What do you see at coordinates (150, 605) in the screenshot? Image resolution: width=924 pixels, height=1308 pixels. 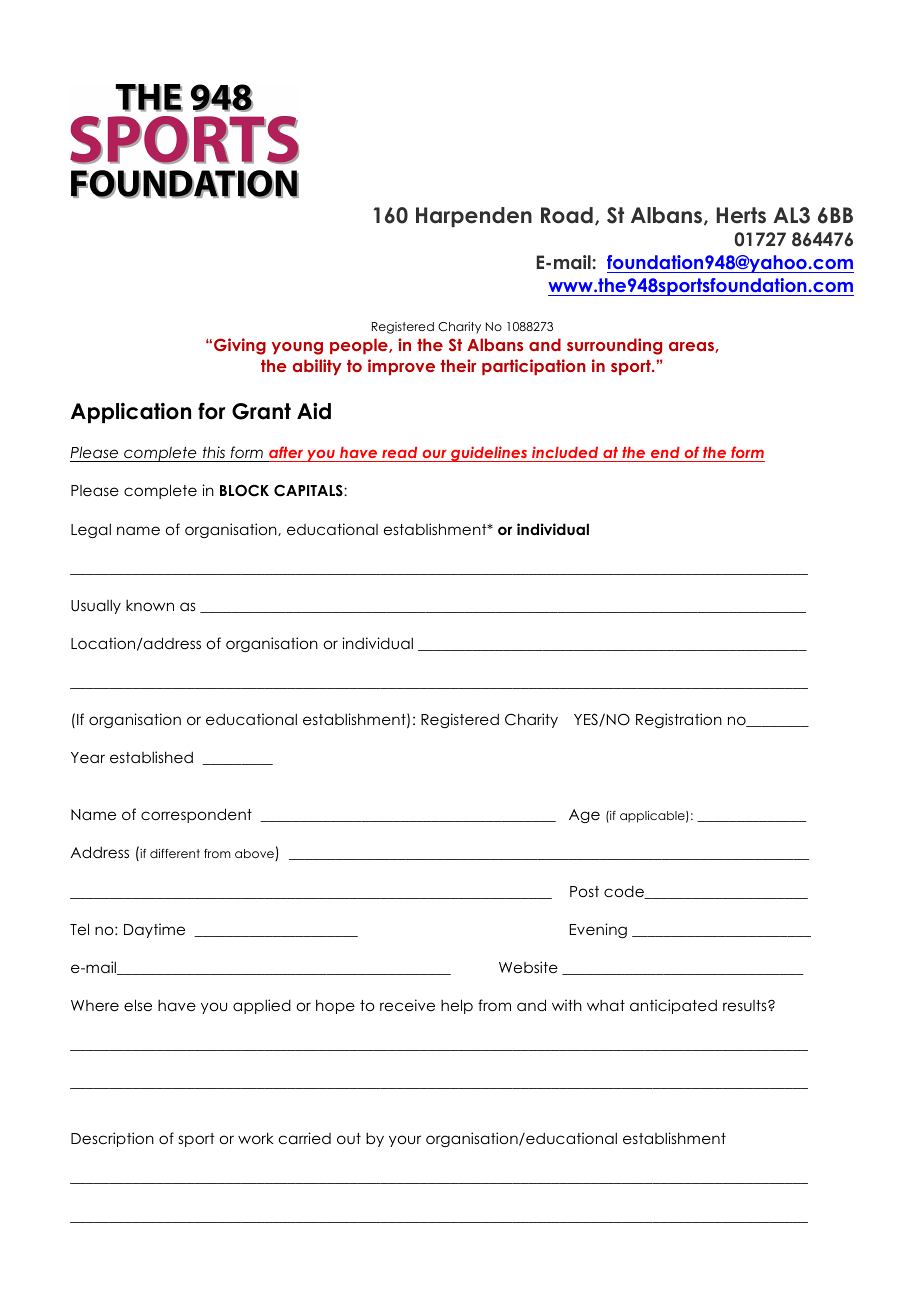 I see `known` at bounding box center [150, 605].
